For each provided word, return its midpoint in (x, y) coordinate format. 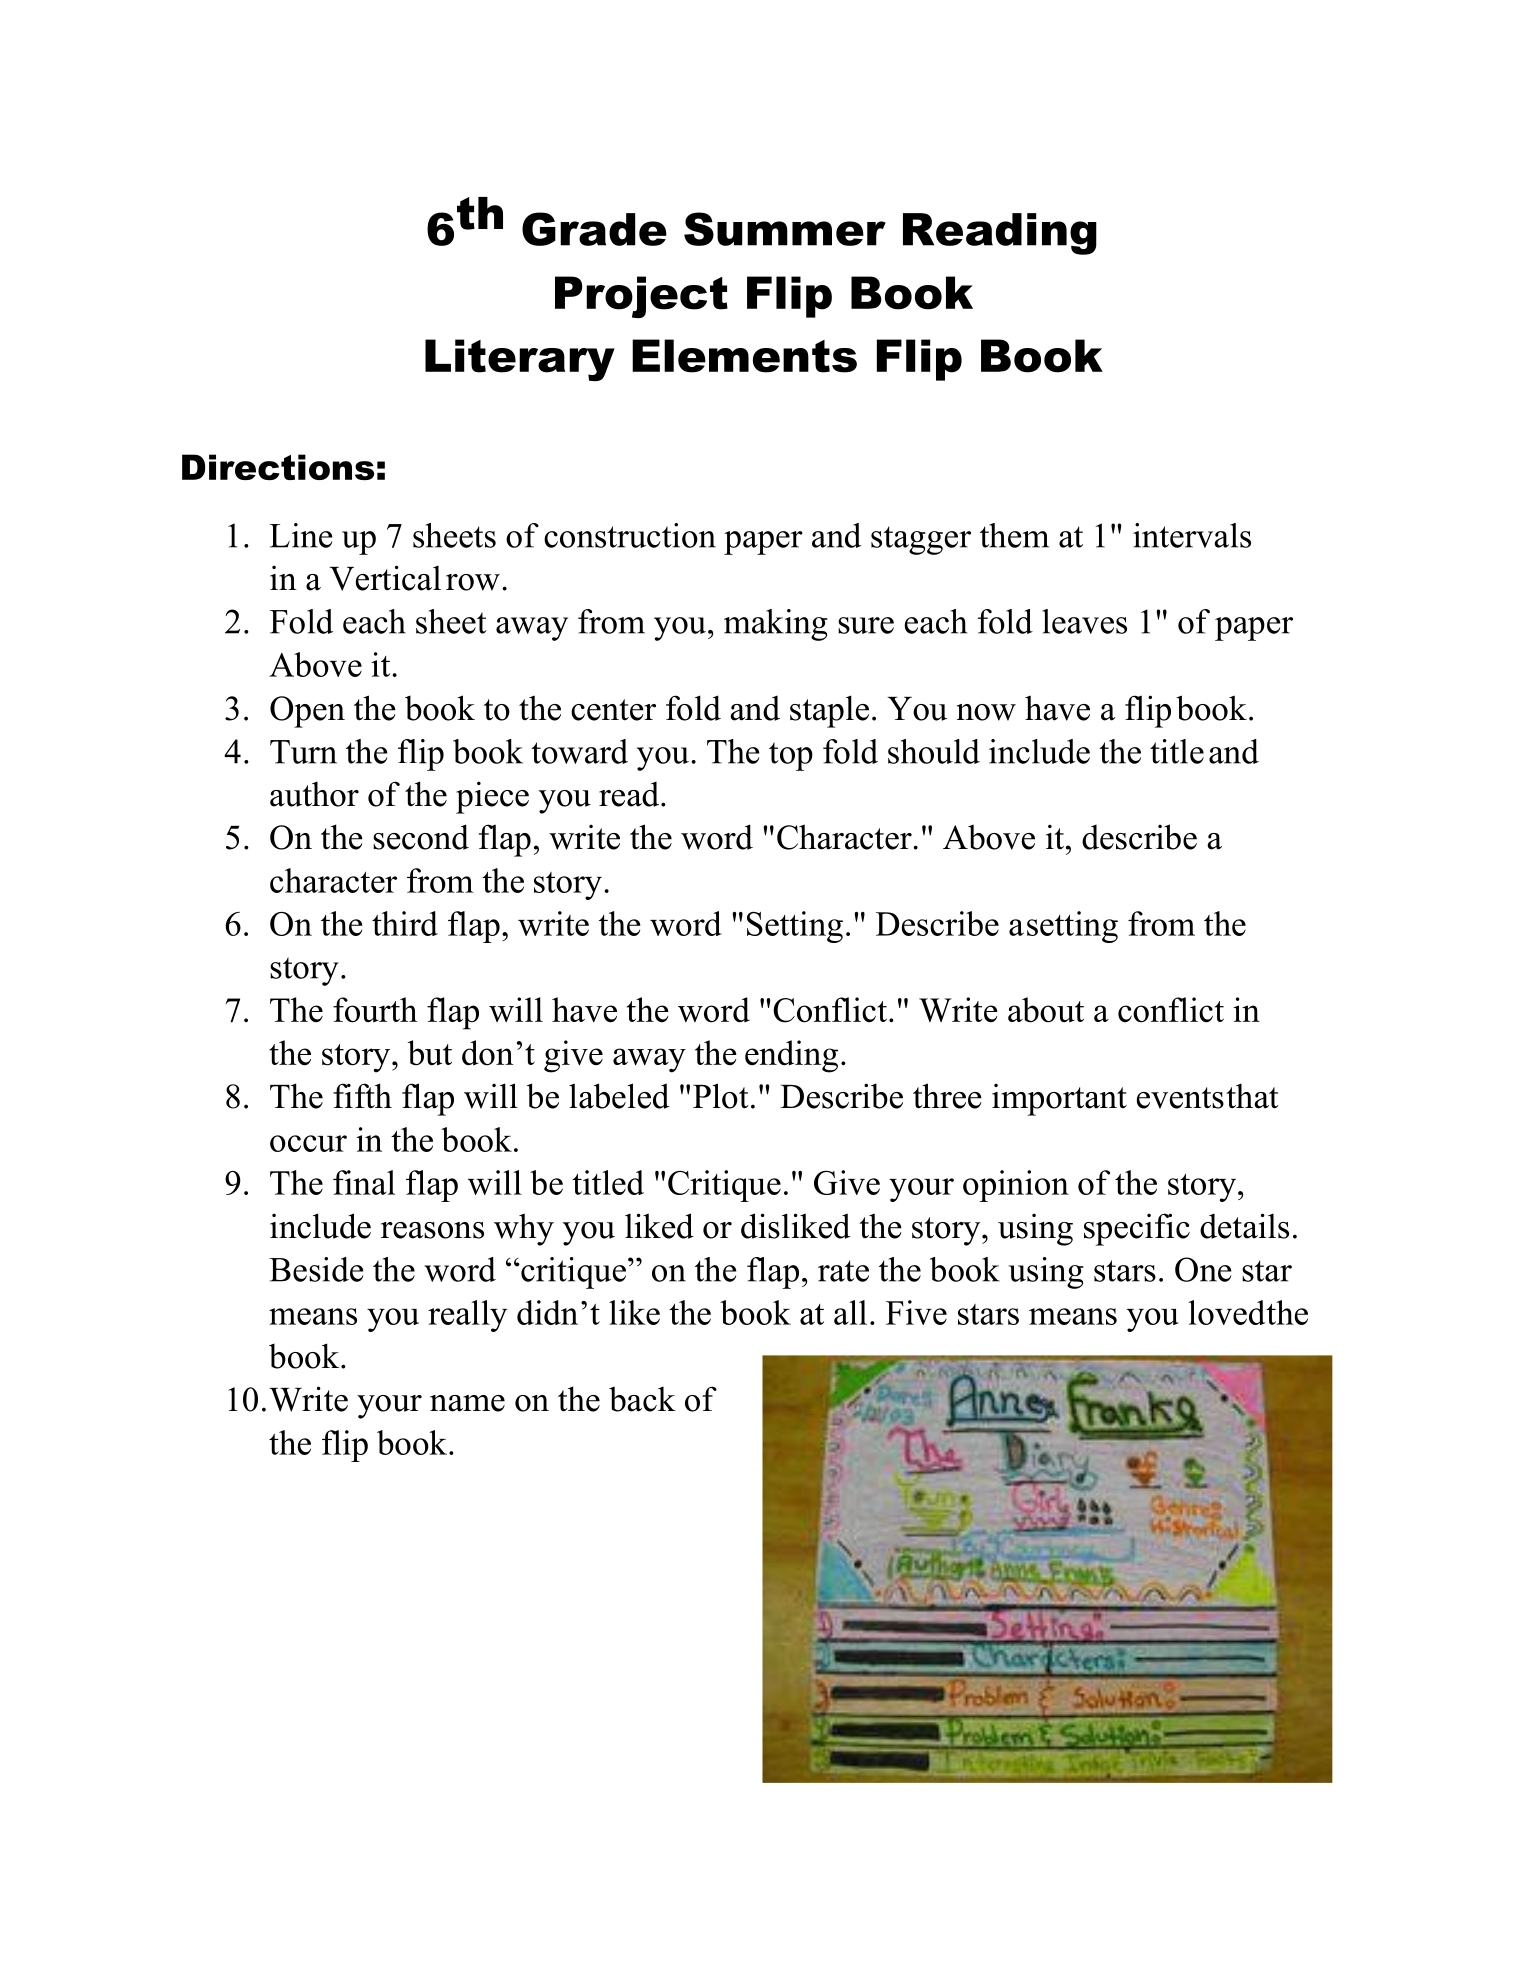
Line (301, 535)
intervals (1192, 535)
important (1059, 1099)
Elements (744, 356)
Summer (785, 229)
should (934, 751)
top (791, 756)
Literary (520, 360)
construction (630, 535)
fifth (362, 1096)
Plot (721, 1096)
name (467, 1403)
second (421, 837)
